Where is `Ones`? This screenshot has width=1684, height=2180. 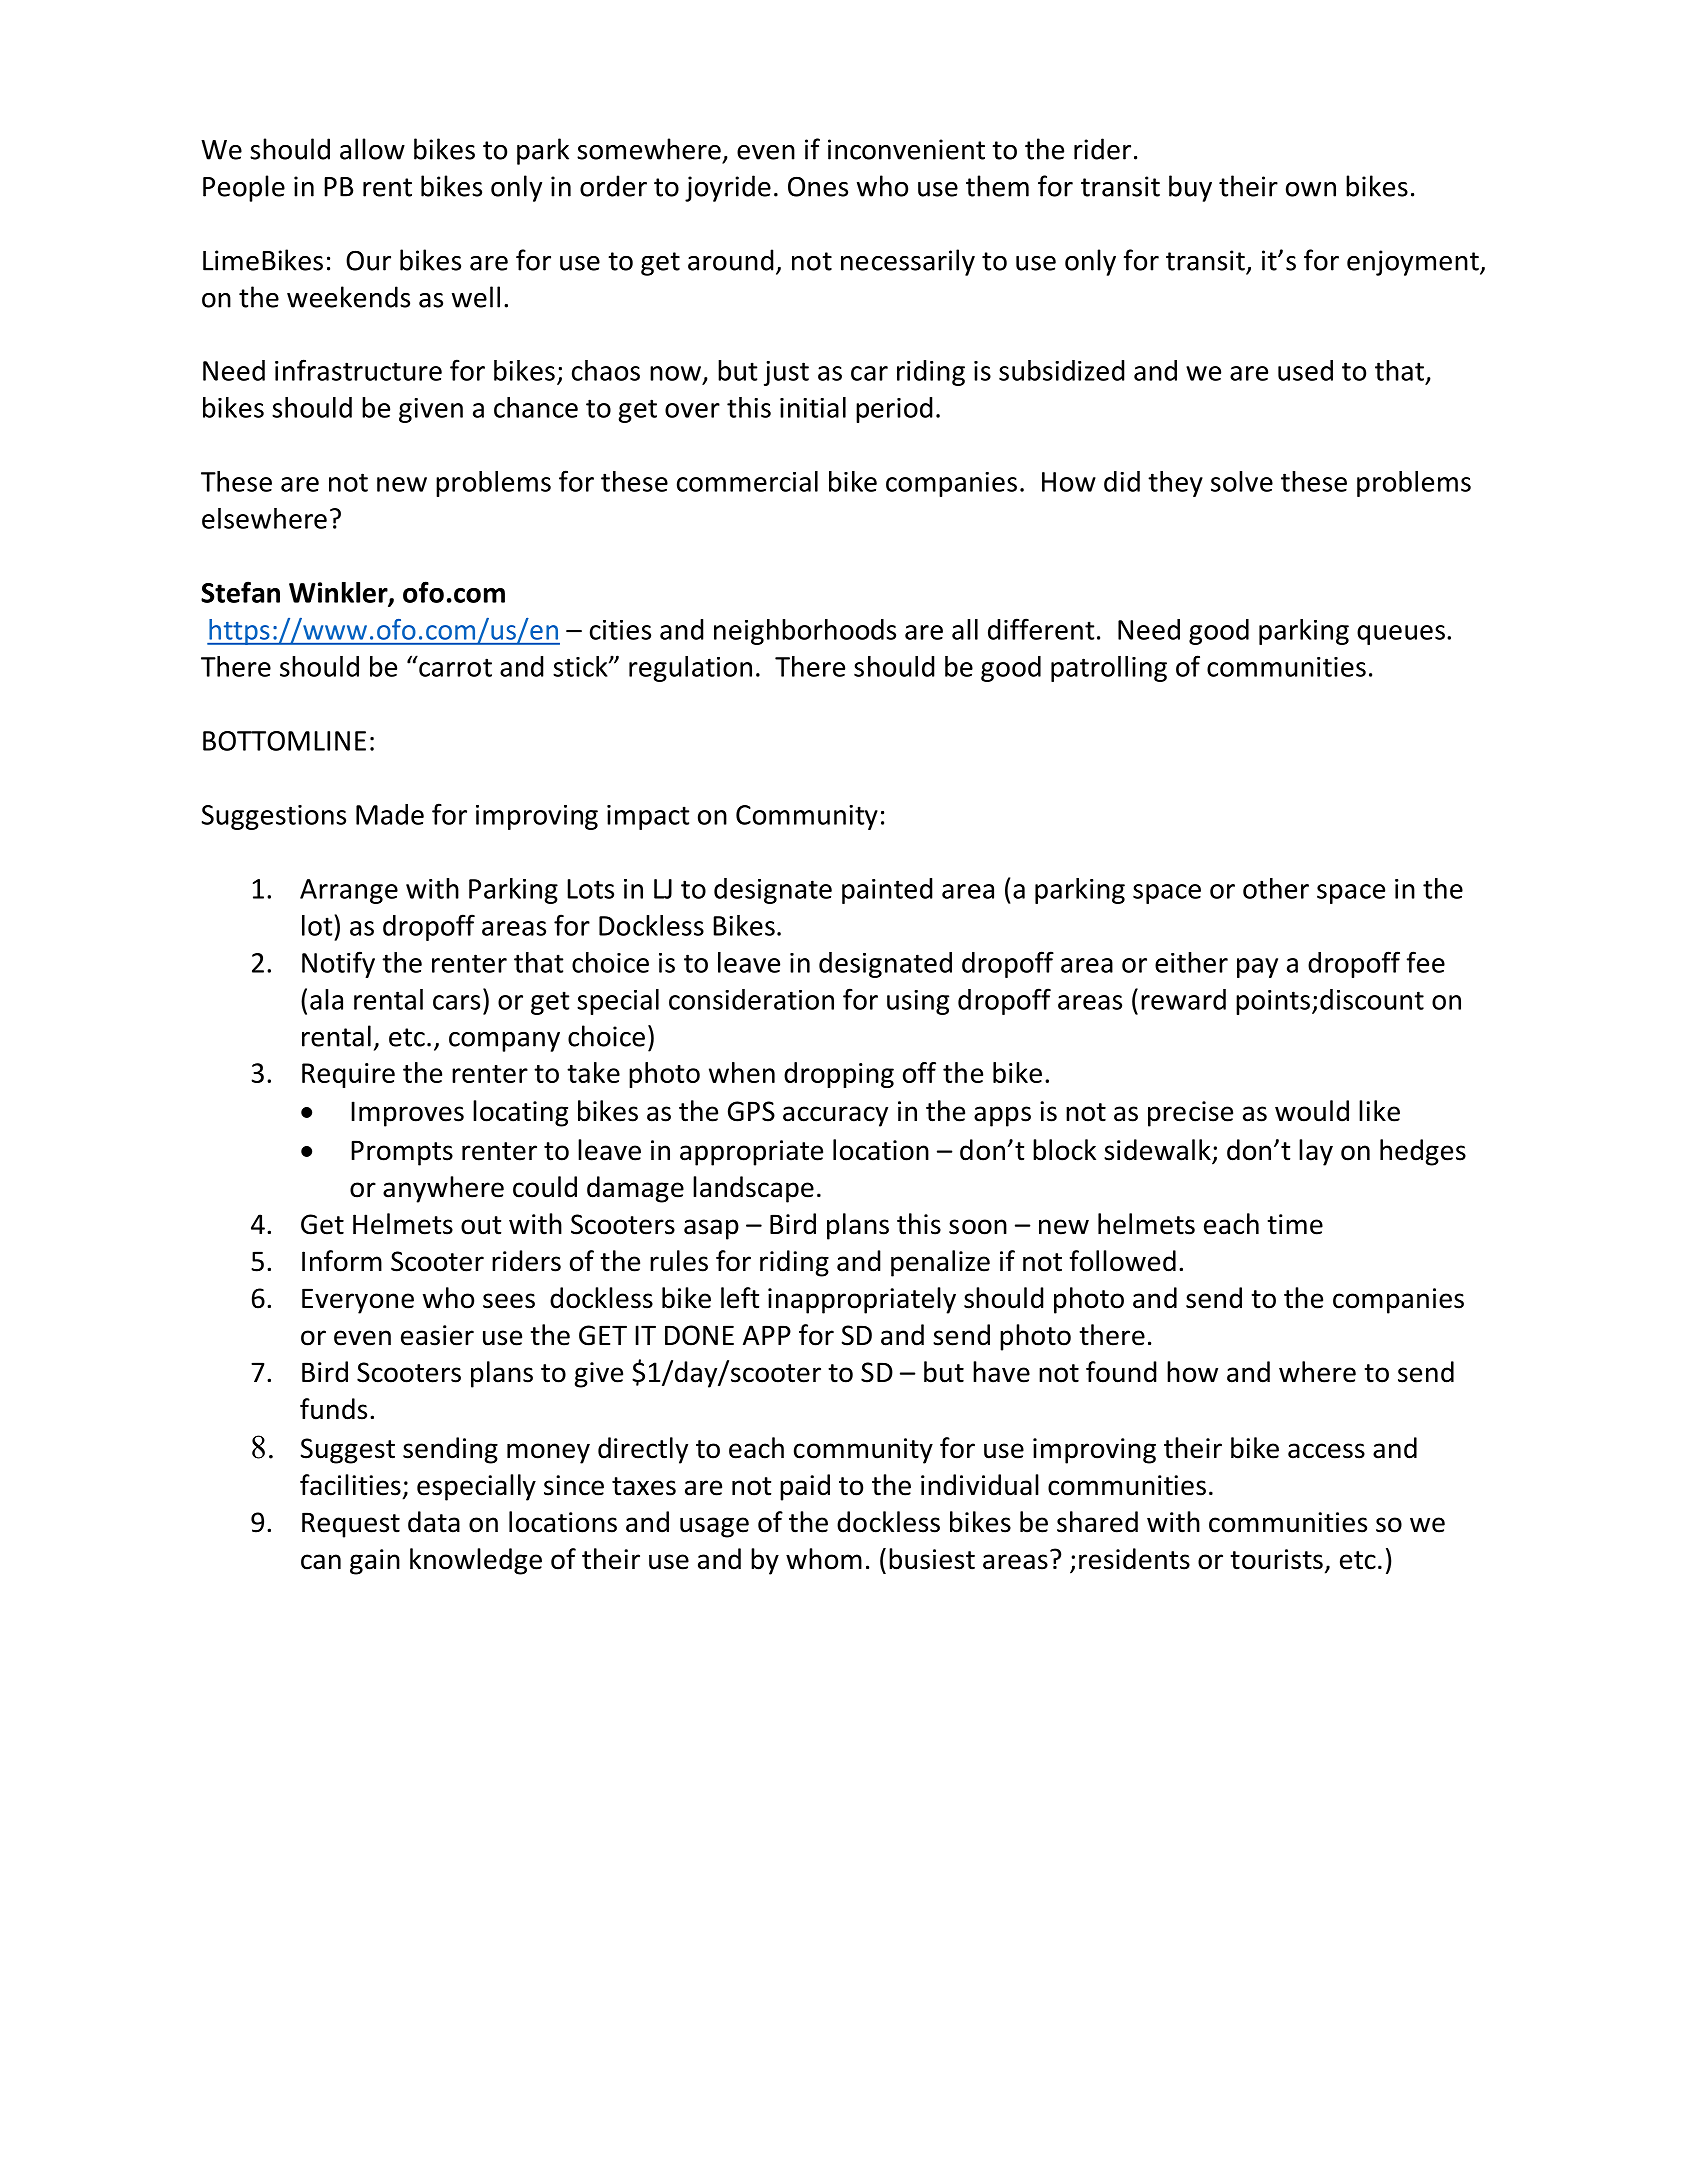 Ones is located at coordinates (818, 186).
